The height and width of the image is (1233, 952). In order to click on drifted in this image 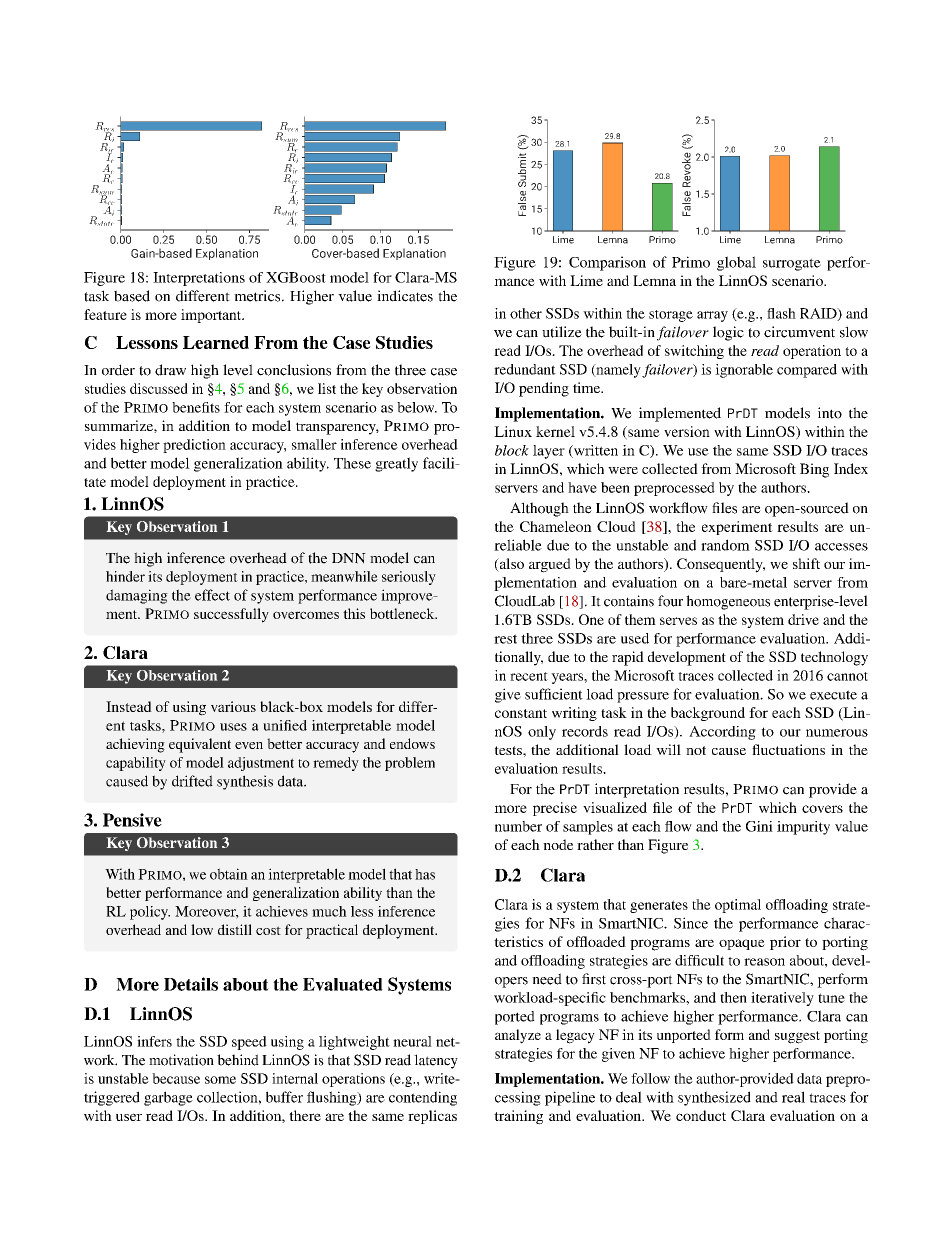, I will do `click(192, 781)`.
